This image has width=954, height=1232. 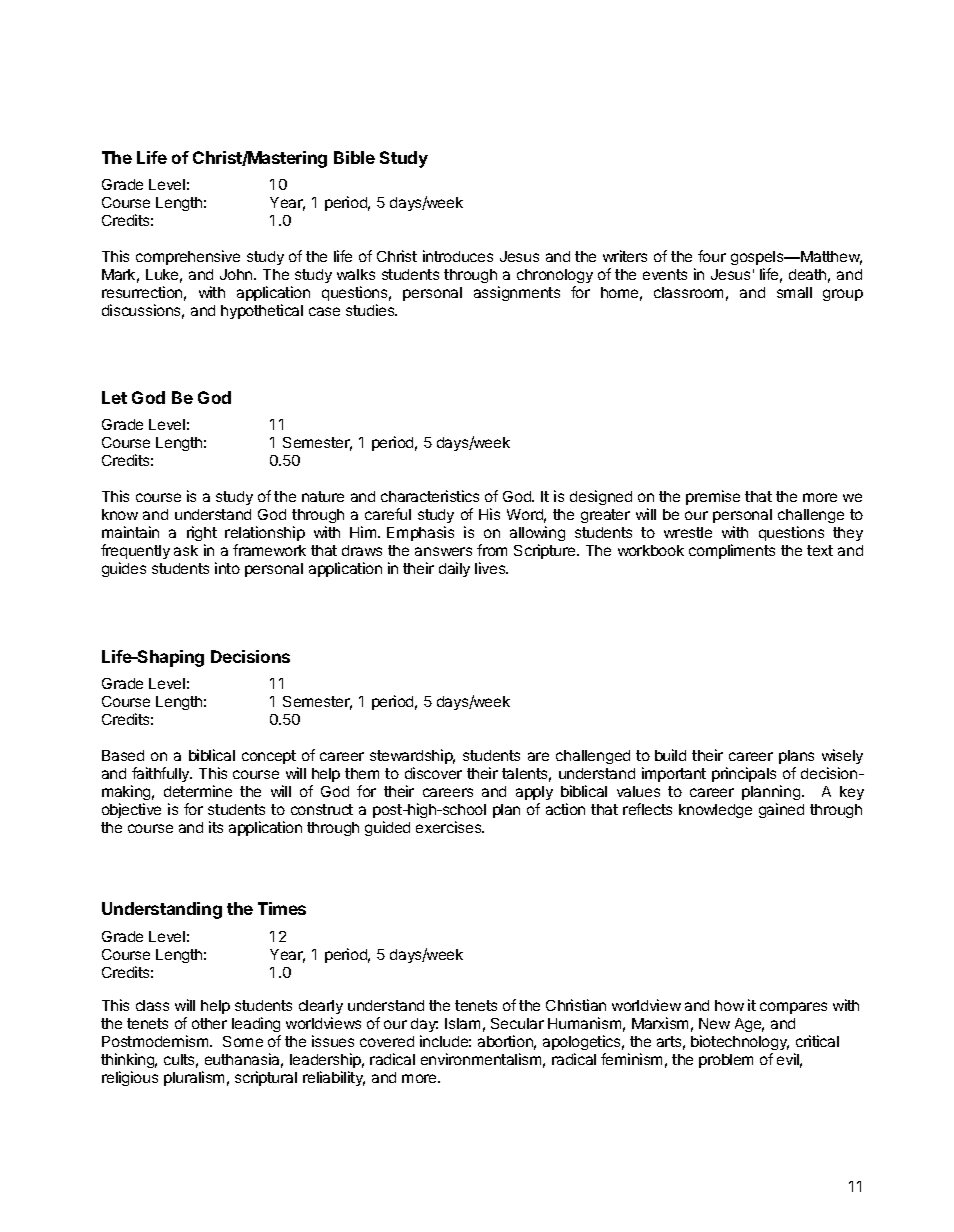 I want to click on Let, so click(x=114, y=397).
